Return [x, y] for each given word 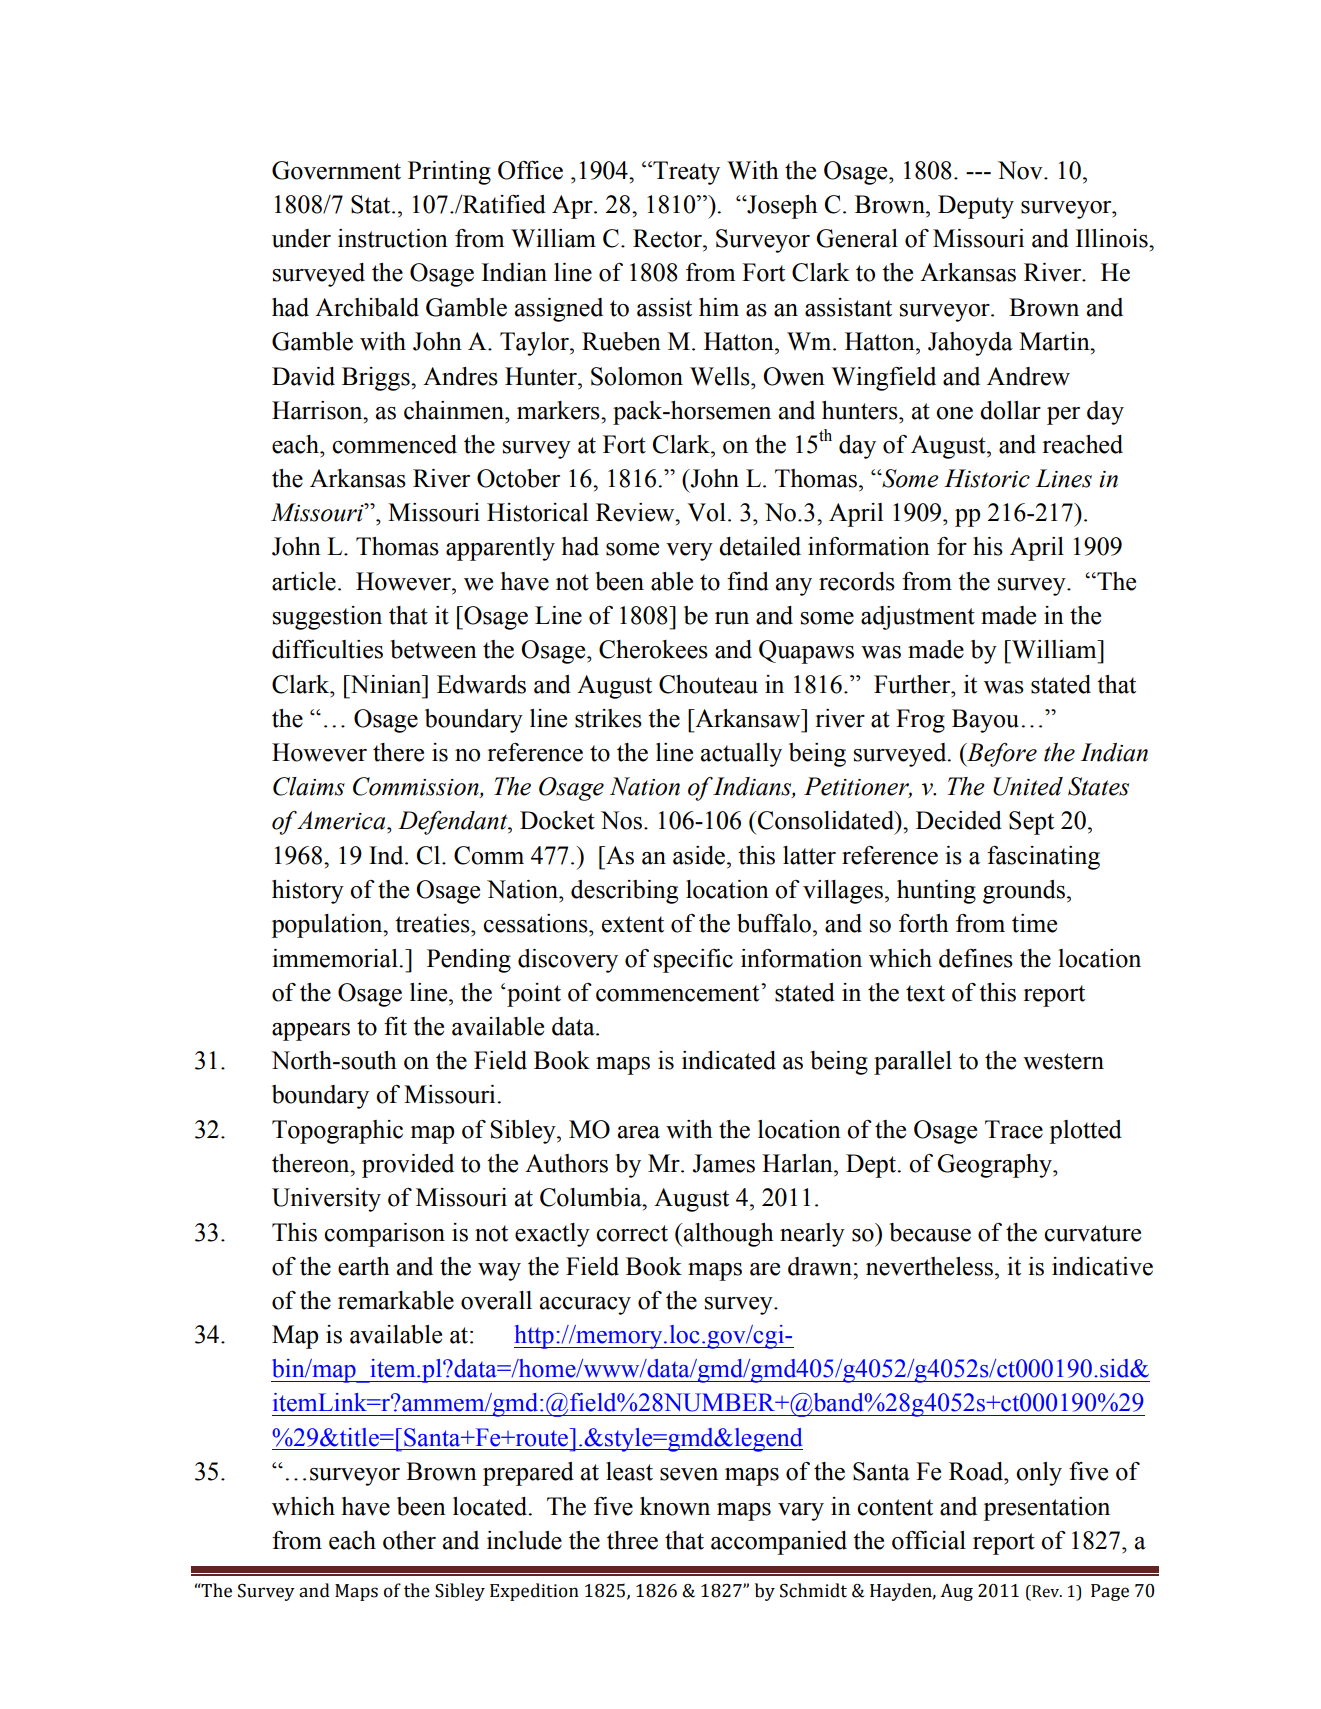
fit [395, 1026]
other [409, 1540]
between [433, 649]
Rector [669, 238]
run [732, 618]
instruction [393, 238]
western [1063, 1061]
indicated [729, 1060]
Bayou [985, 721]
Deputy [976, 207]
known [675, 1506]
